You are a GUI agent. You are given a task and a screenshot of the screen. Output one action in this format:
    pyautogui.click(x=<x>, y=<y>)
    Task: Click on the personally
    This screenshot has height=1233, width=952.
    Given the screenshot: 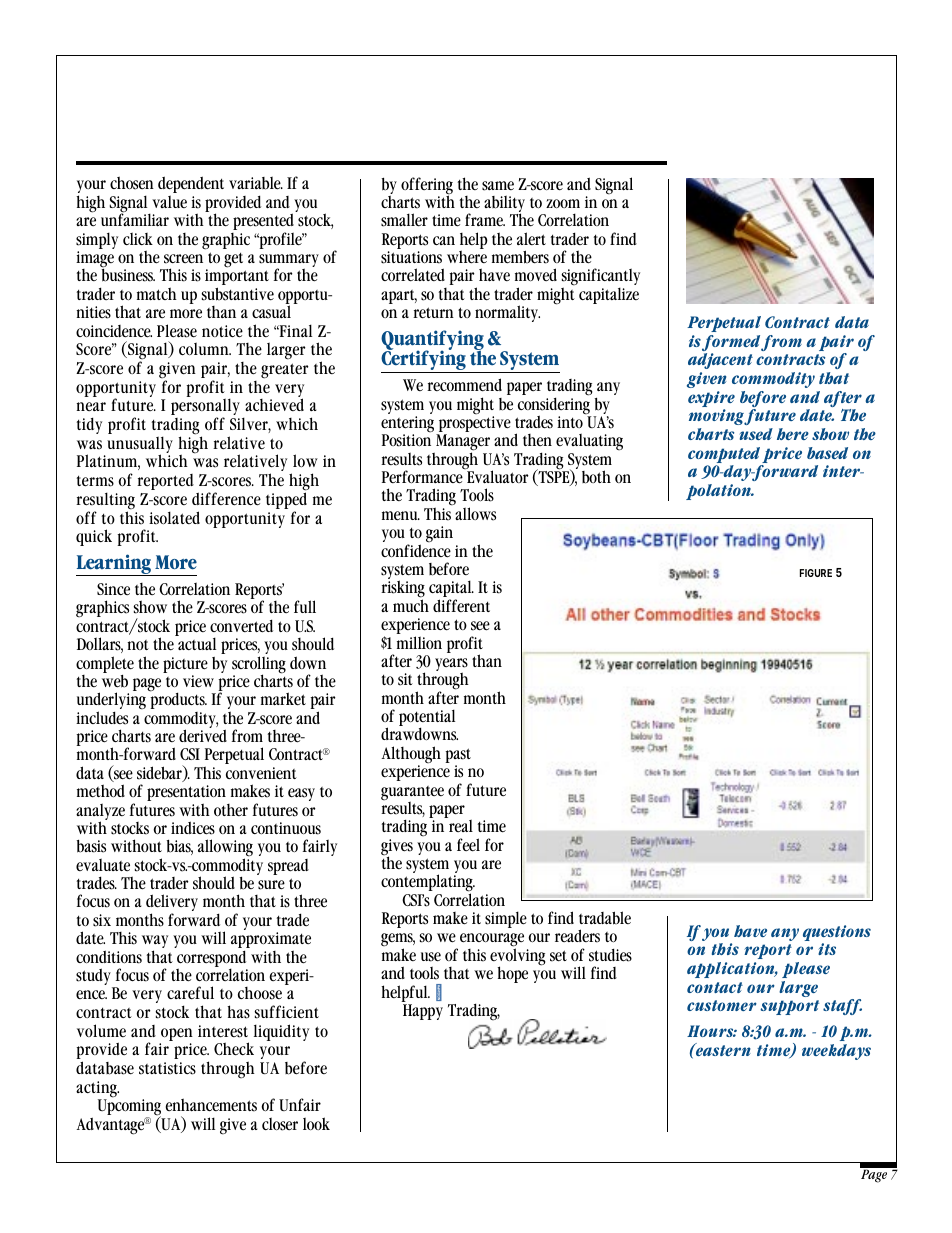 What is the action you would take?
    pyautogui.click(x=205, y=408)
